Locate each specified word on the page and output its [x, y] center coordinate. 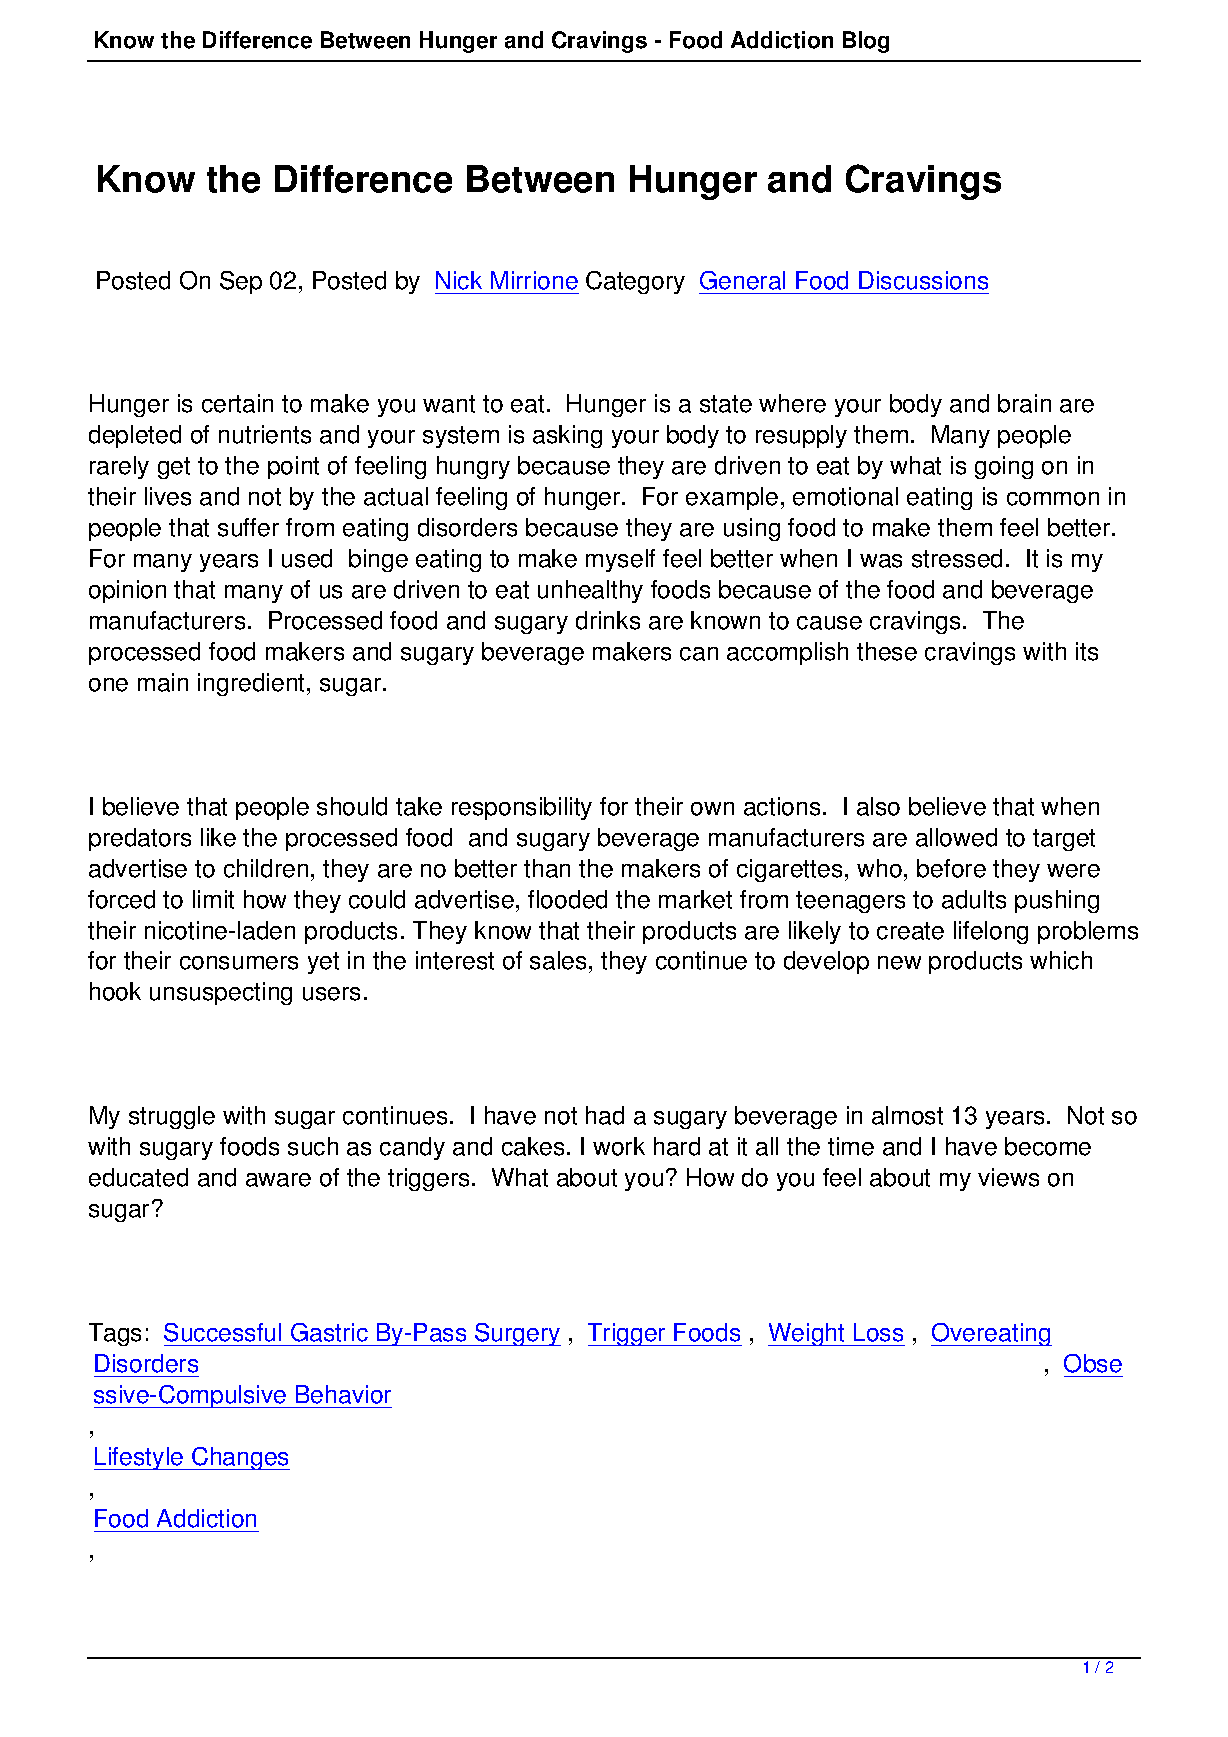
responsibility [522, 808]
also [878, 806]
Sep [241, 282]
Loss [878, 1332]
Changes [240, 1458]
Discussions [923, 280]
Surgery [517, 1334]
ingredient [253, 684]
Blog [866, 42]
